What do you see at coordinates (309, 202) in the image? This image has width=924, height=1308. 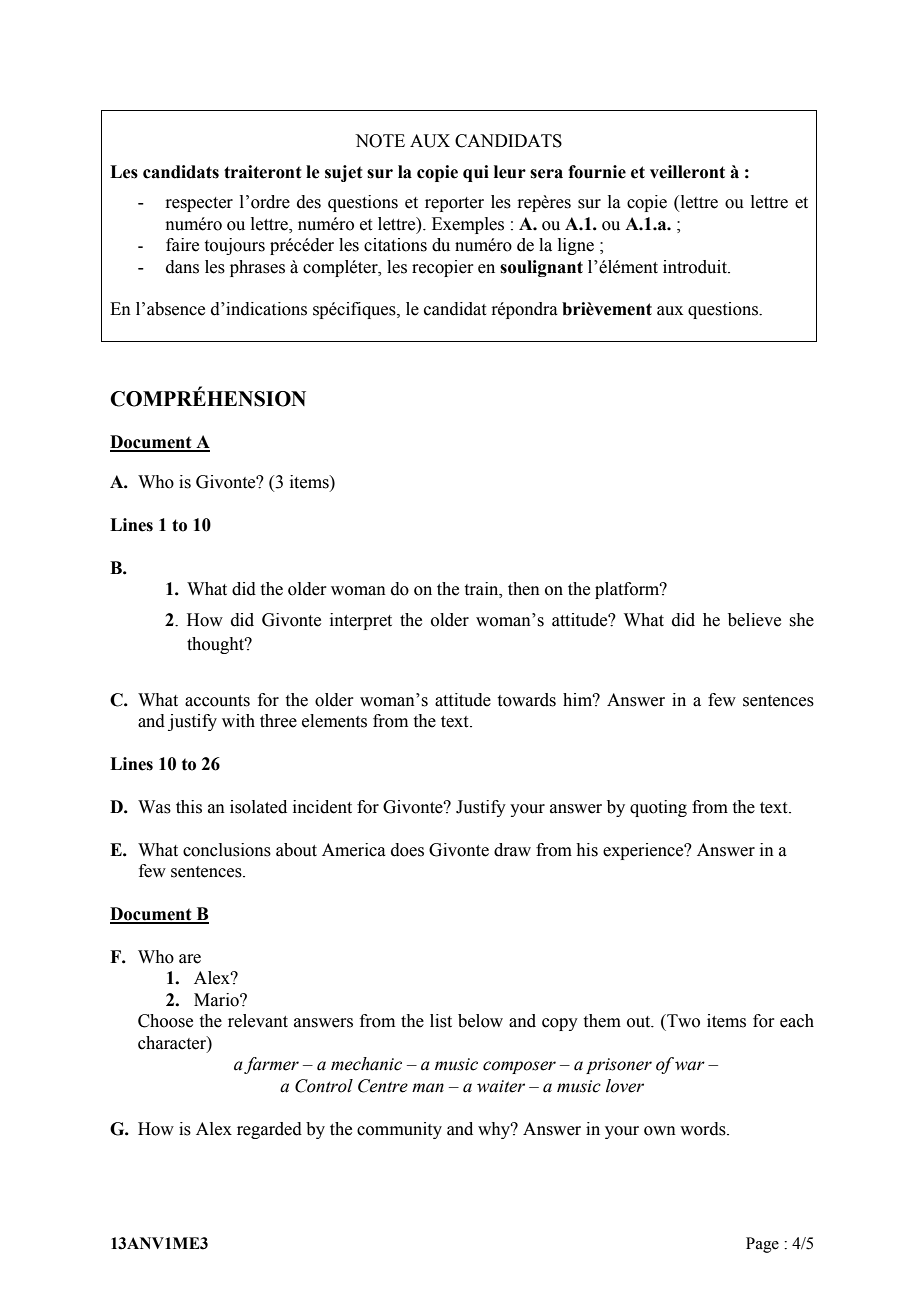 I see `des` at bounding box center [309, 202].
